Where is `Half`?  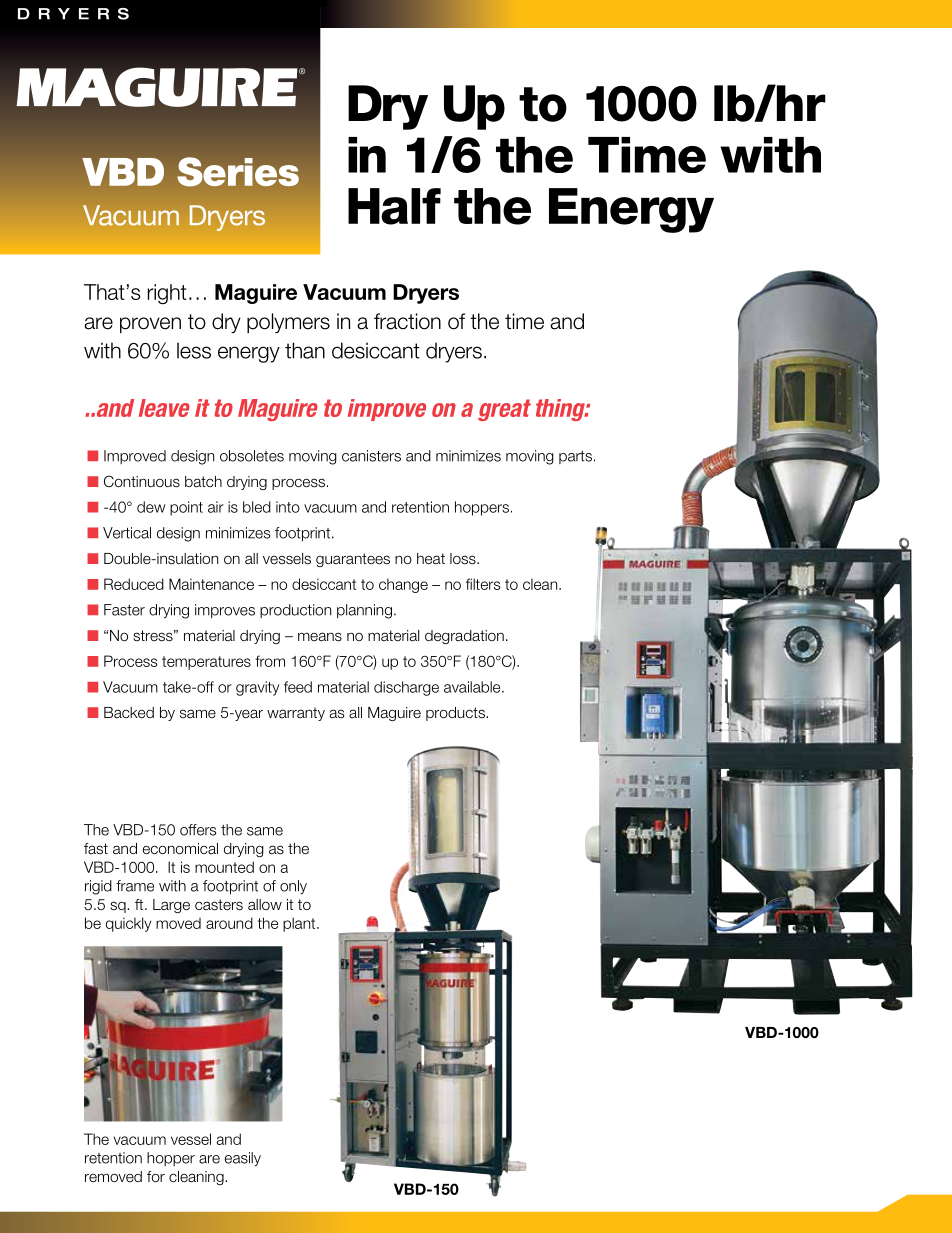 Half is located at coordinates (394, 206).
